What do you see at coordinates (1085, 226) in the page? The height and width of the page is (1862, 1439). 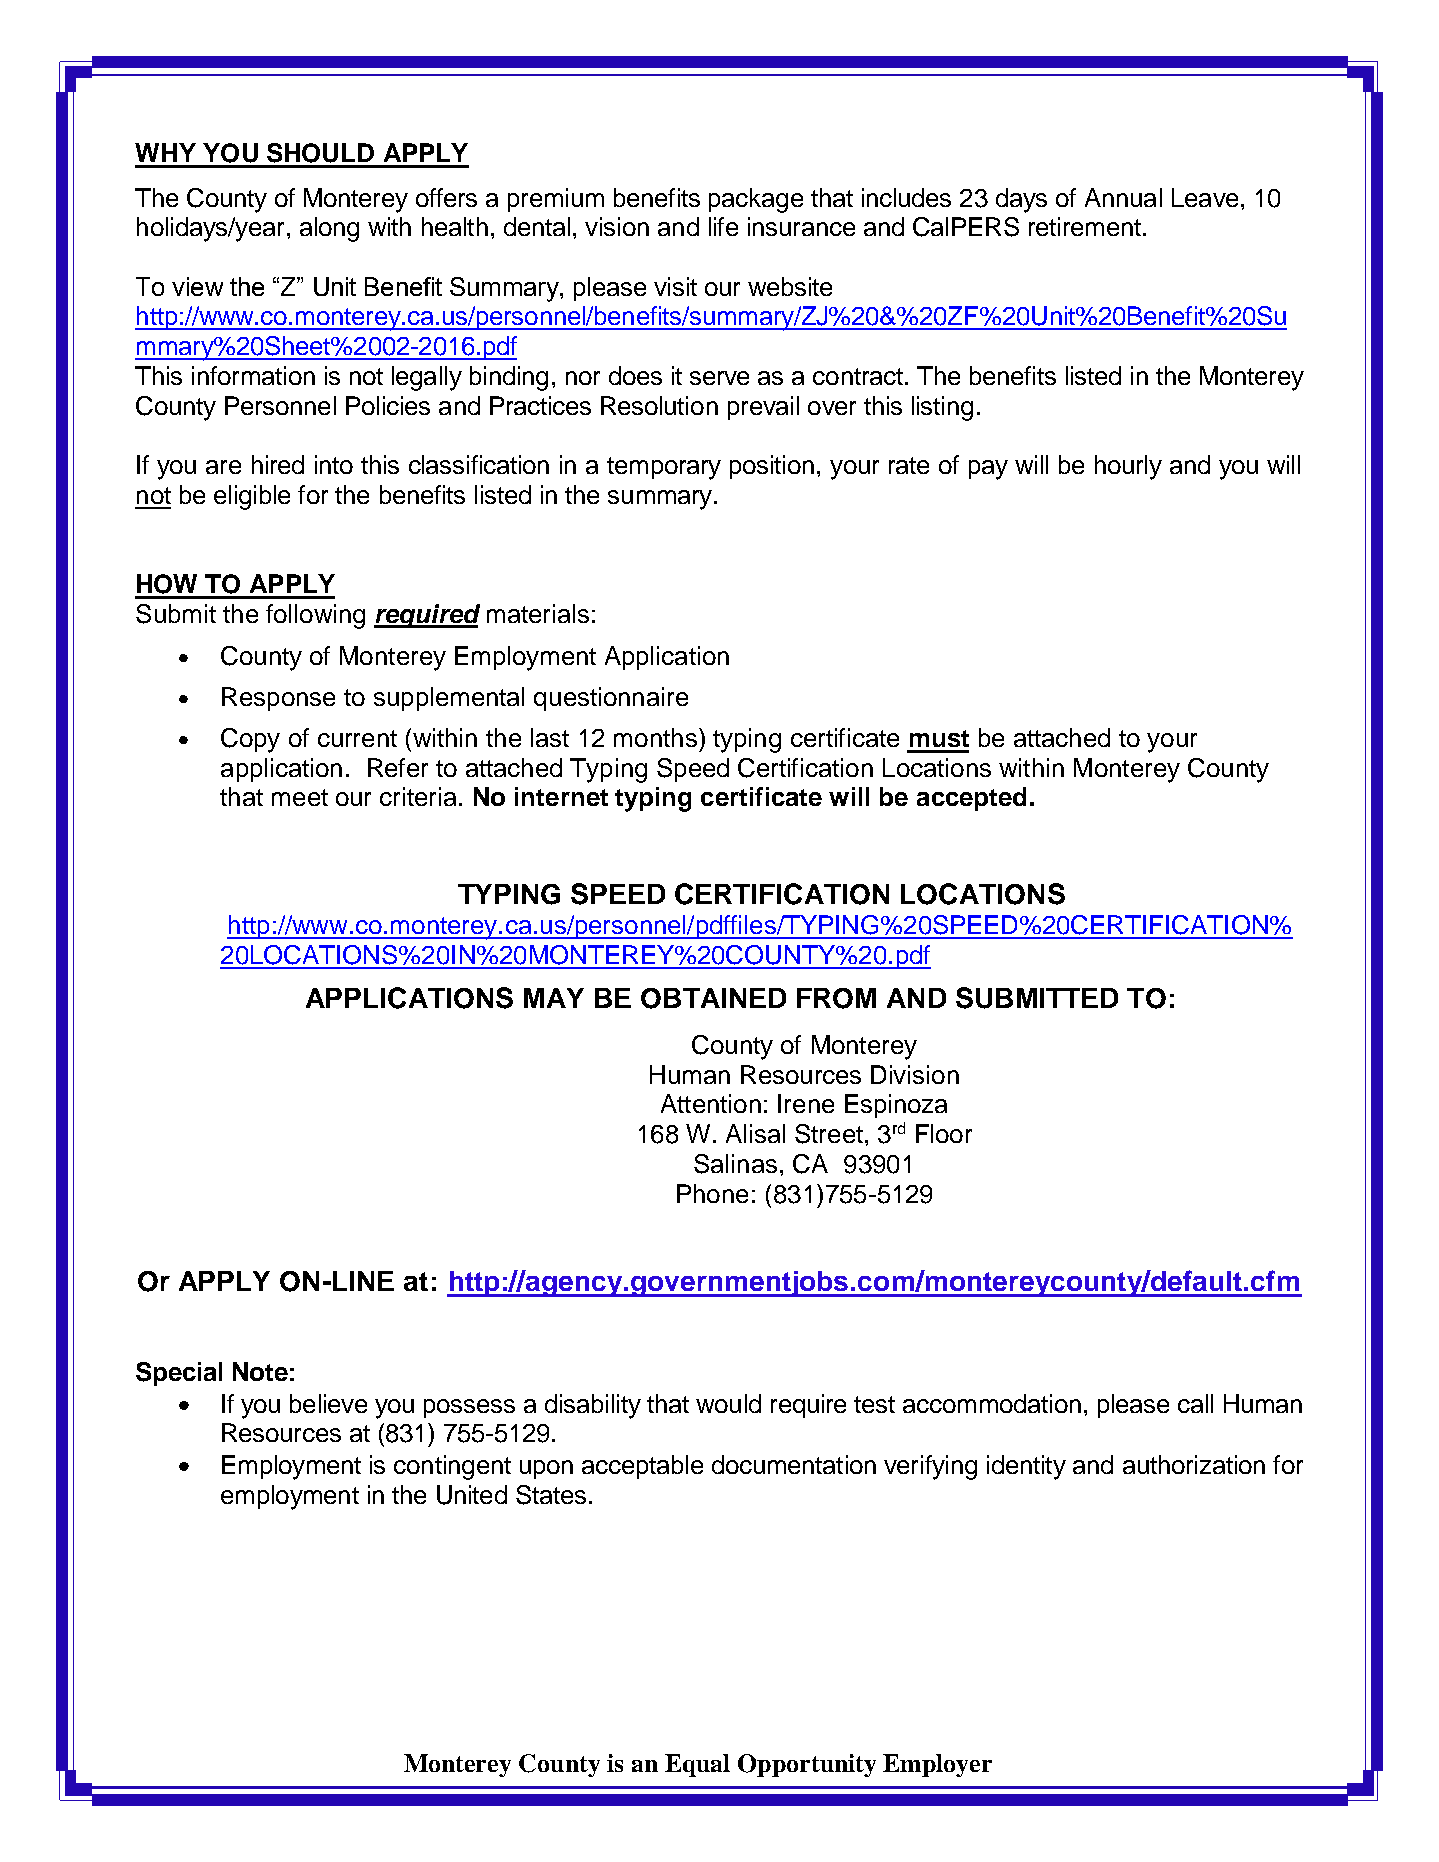 I see `retirement` at bounding box center [1085, 226].
